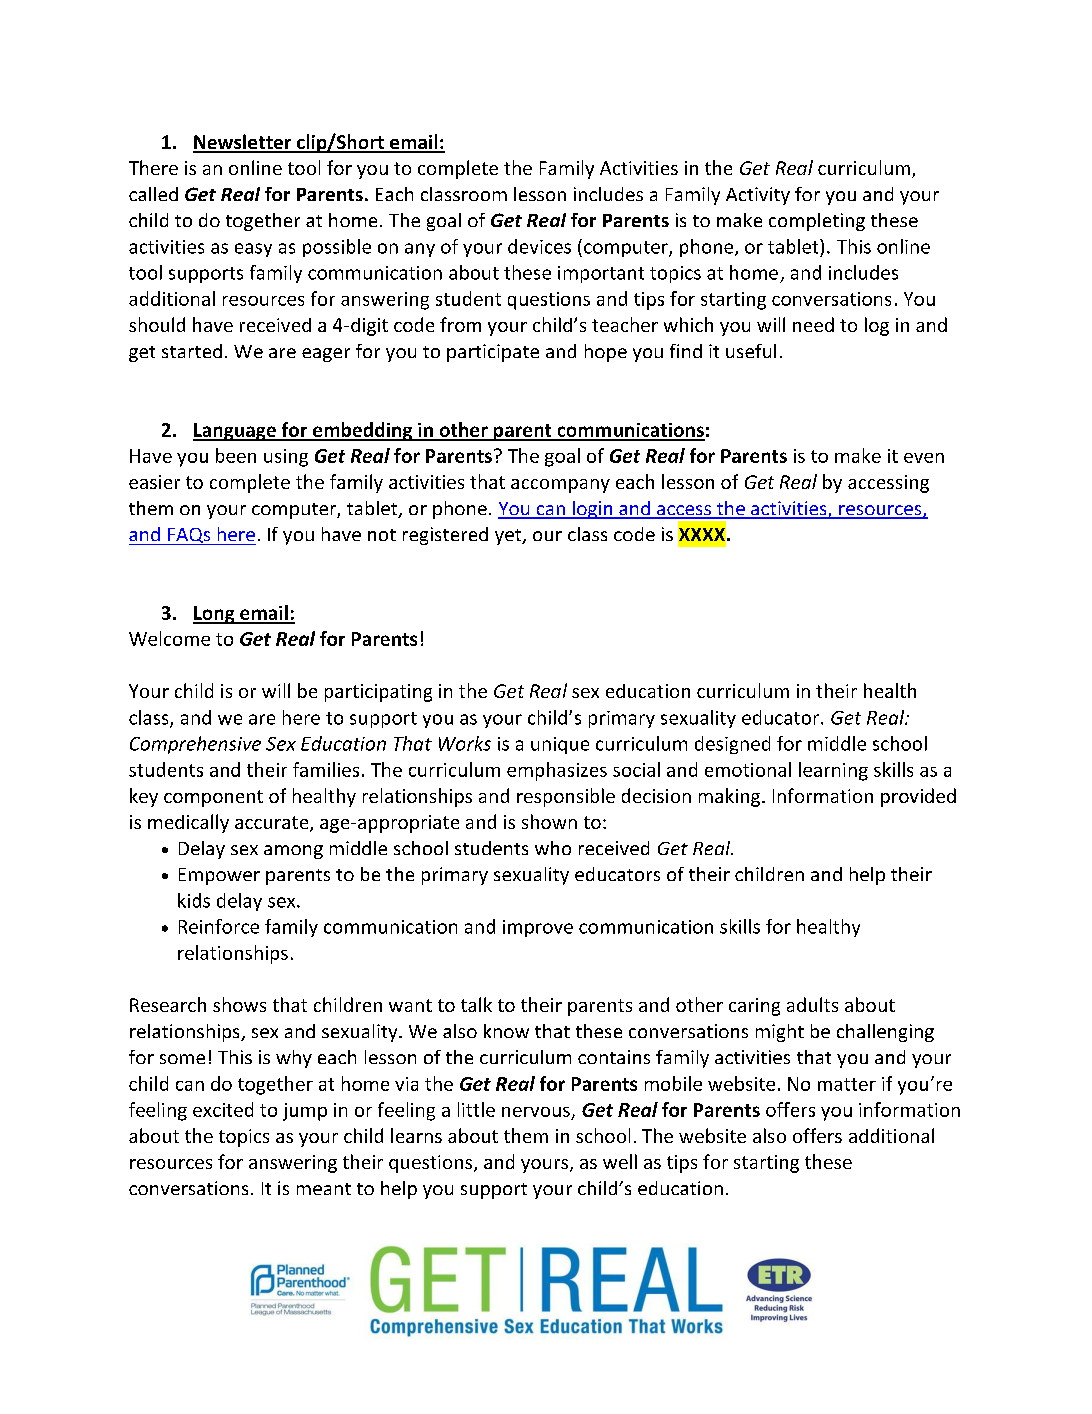 The image size is (1092, 1414). I want to click on devices, so click(539, 246).
